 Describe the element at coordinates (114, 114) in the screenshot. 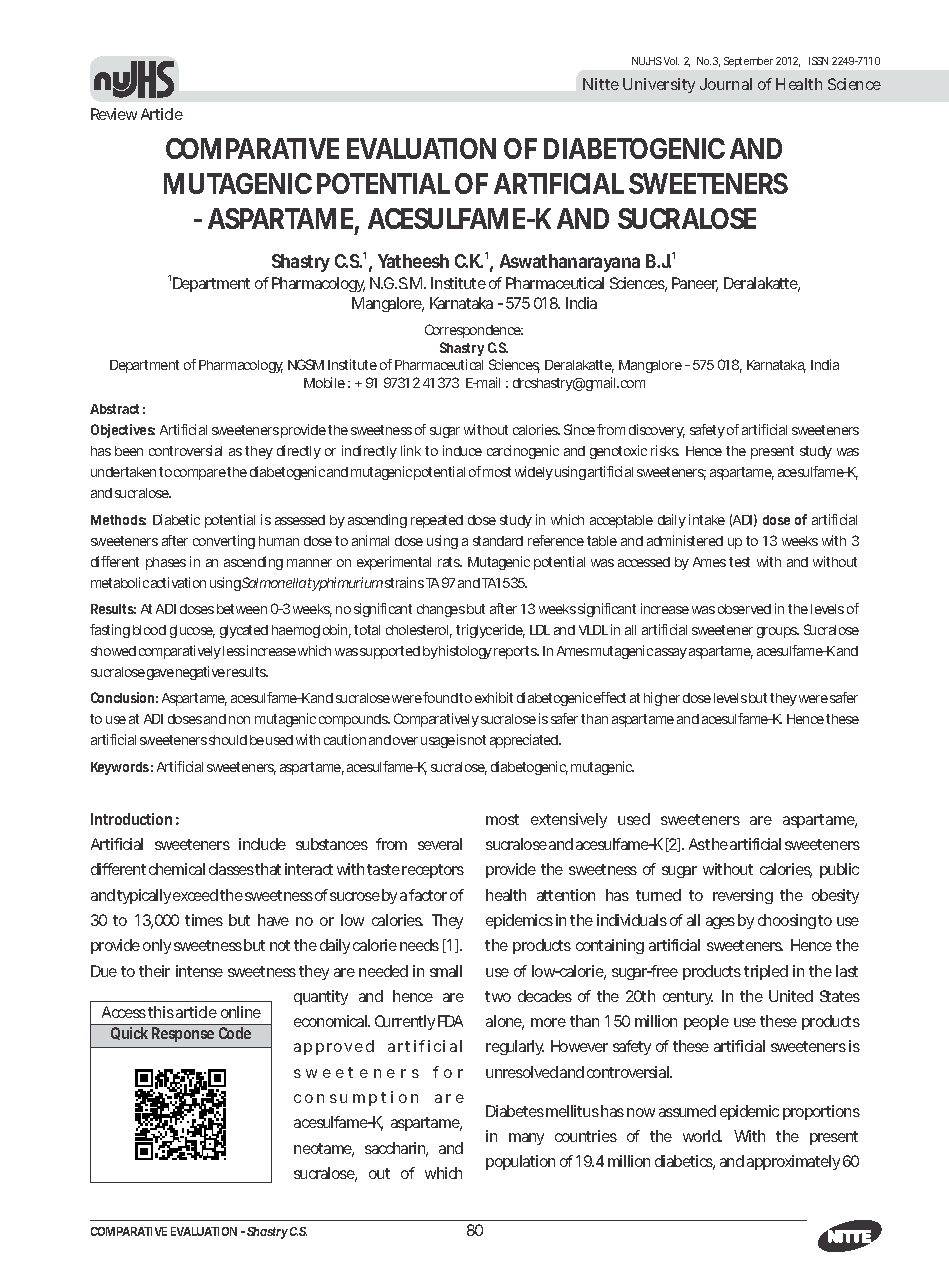

I see `Review` at that location.
